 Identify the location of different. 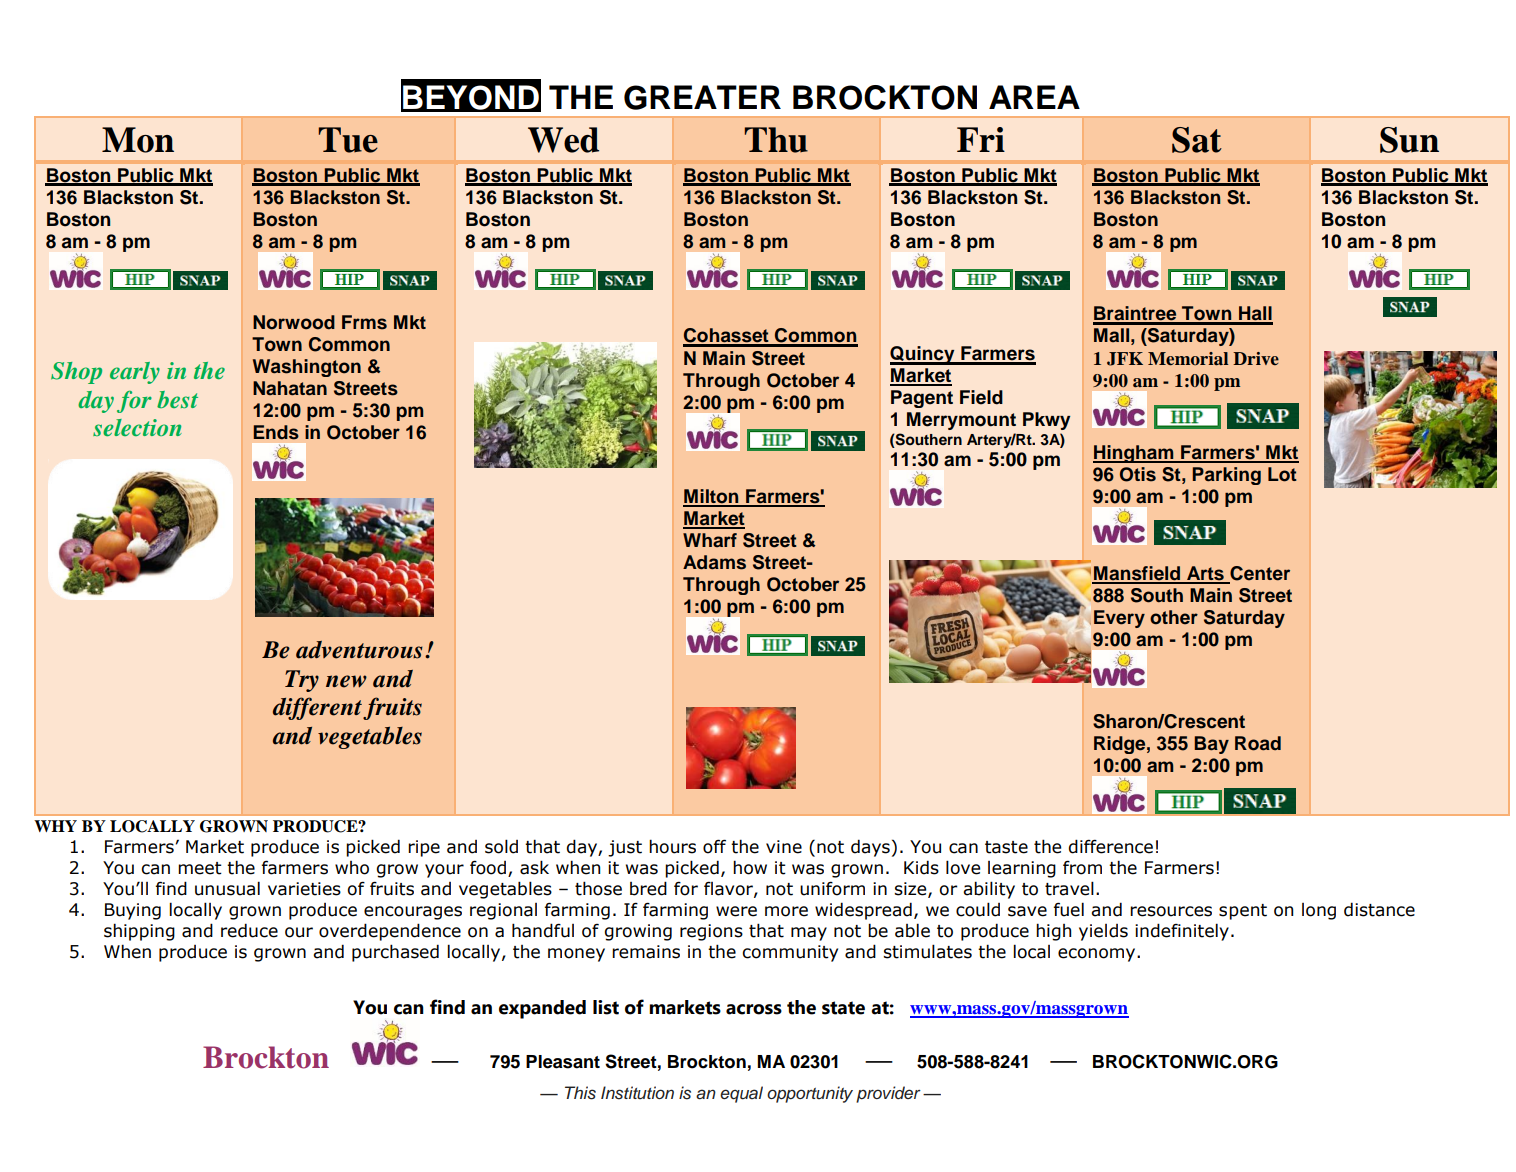
(317, 708).
